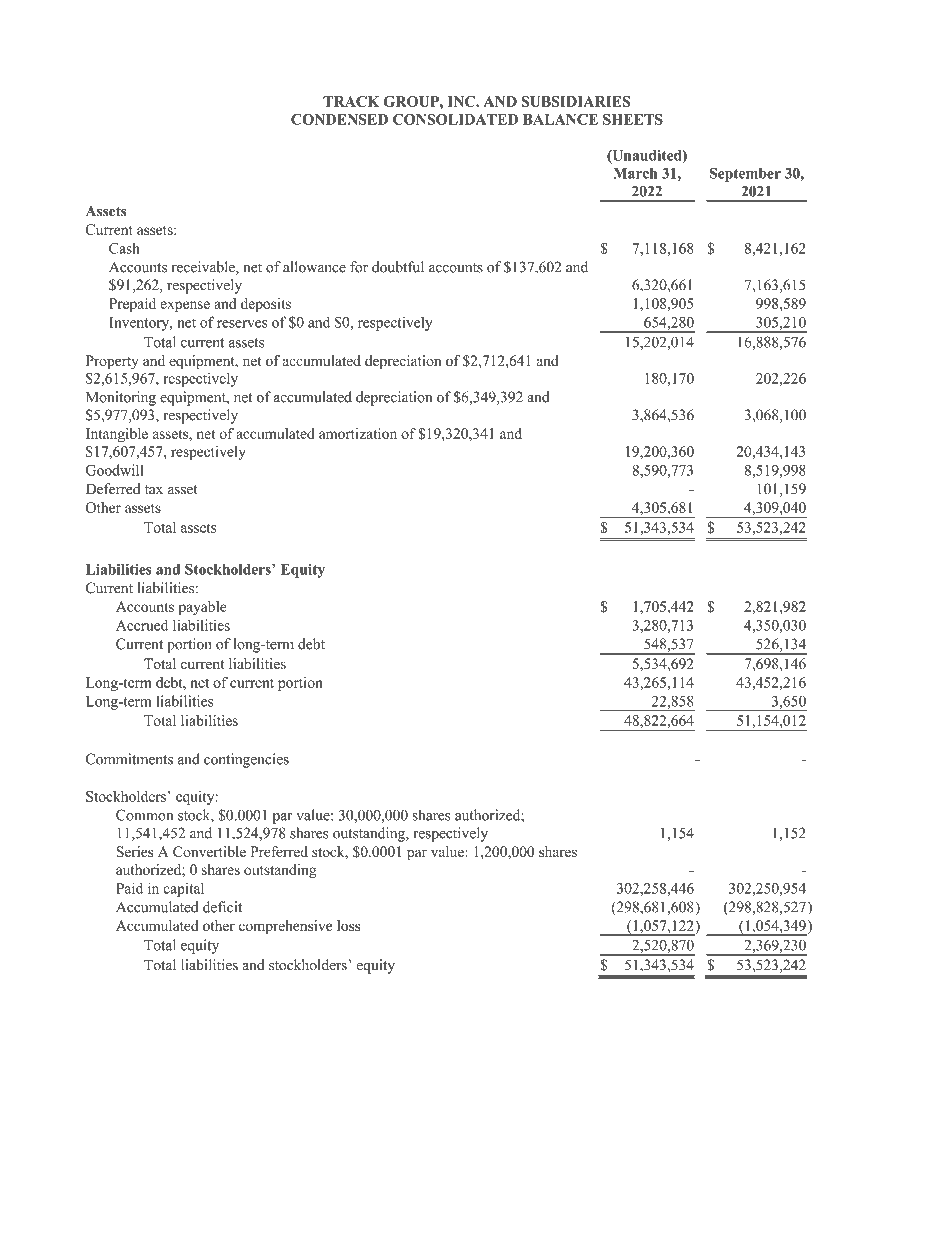  Describe the element at coordinates (348, 925) in the screenshot. I see `loss` at that location.
